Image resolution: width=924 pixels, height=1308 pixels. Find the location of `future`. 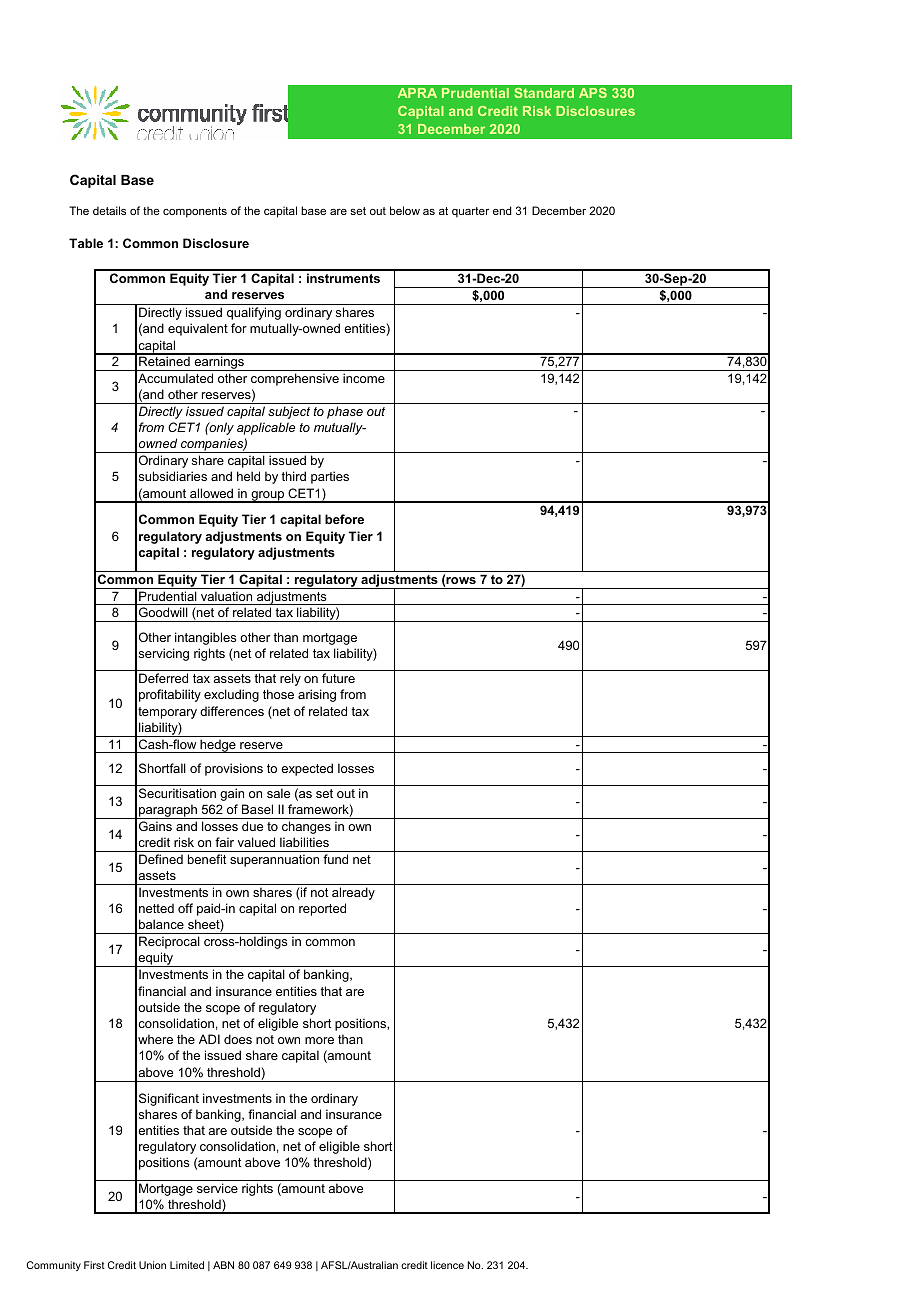

future is located at coordinates (338, 678).
